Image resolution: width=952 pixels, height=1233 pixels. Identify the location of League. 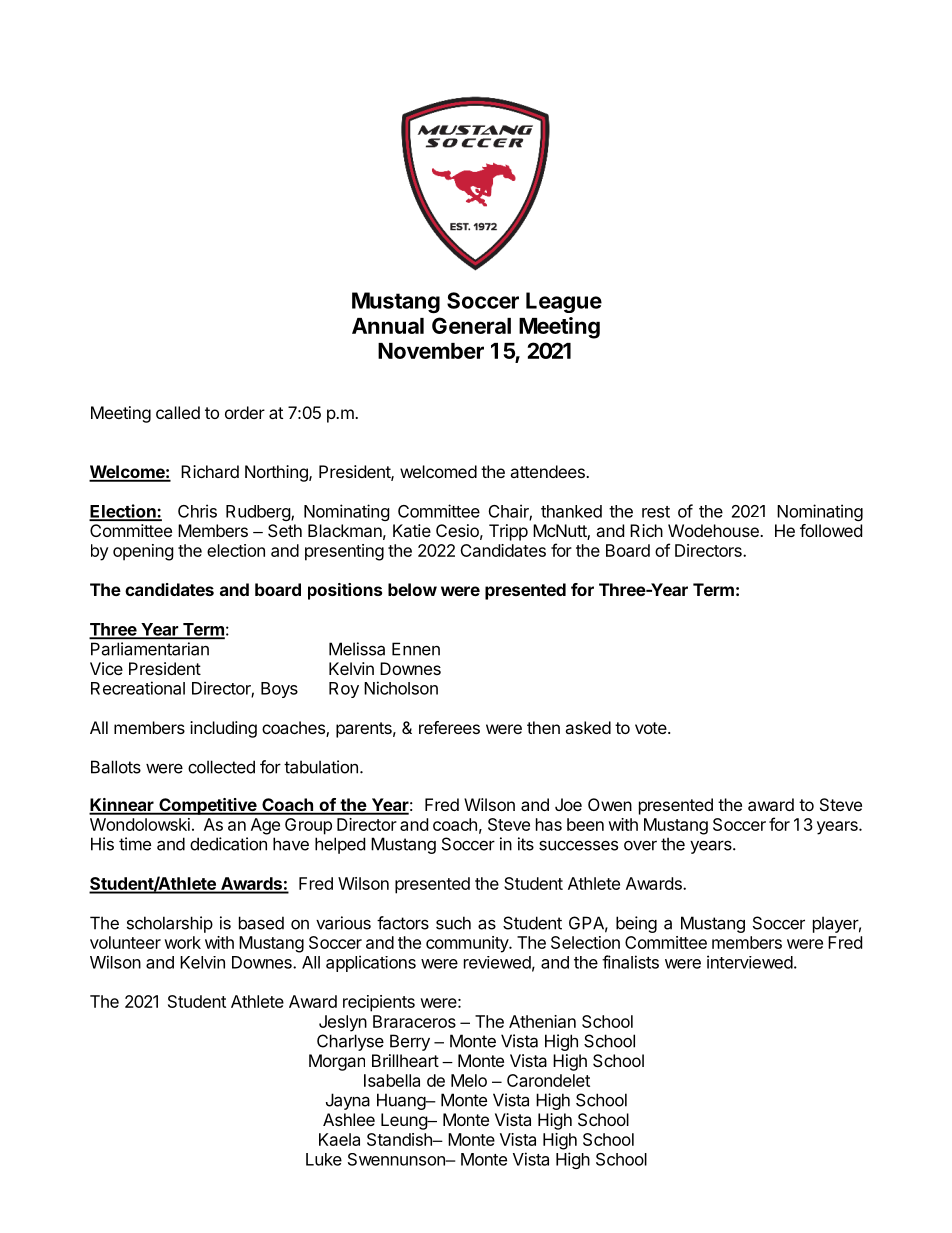
(564, 302).
